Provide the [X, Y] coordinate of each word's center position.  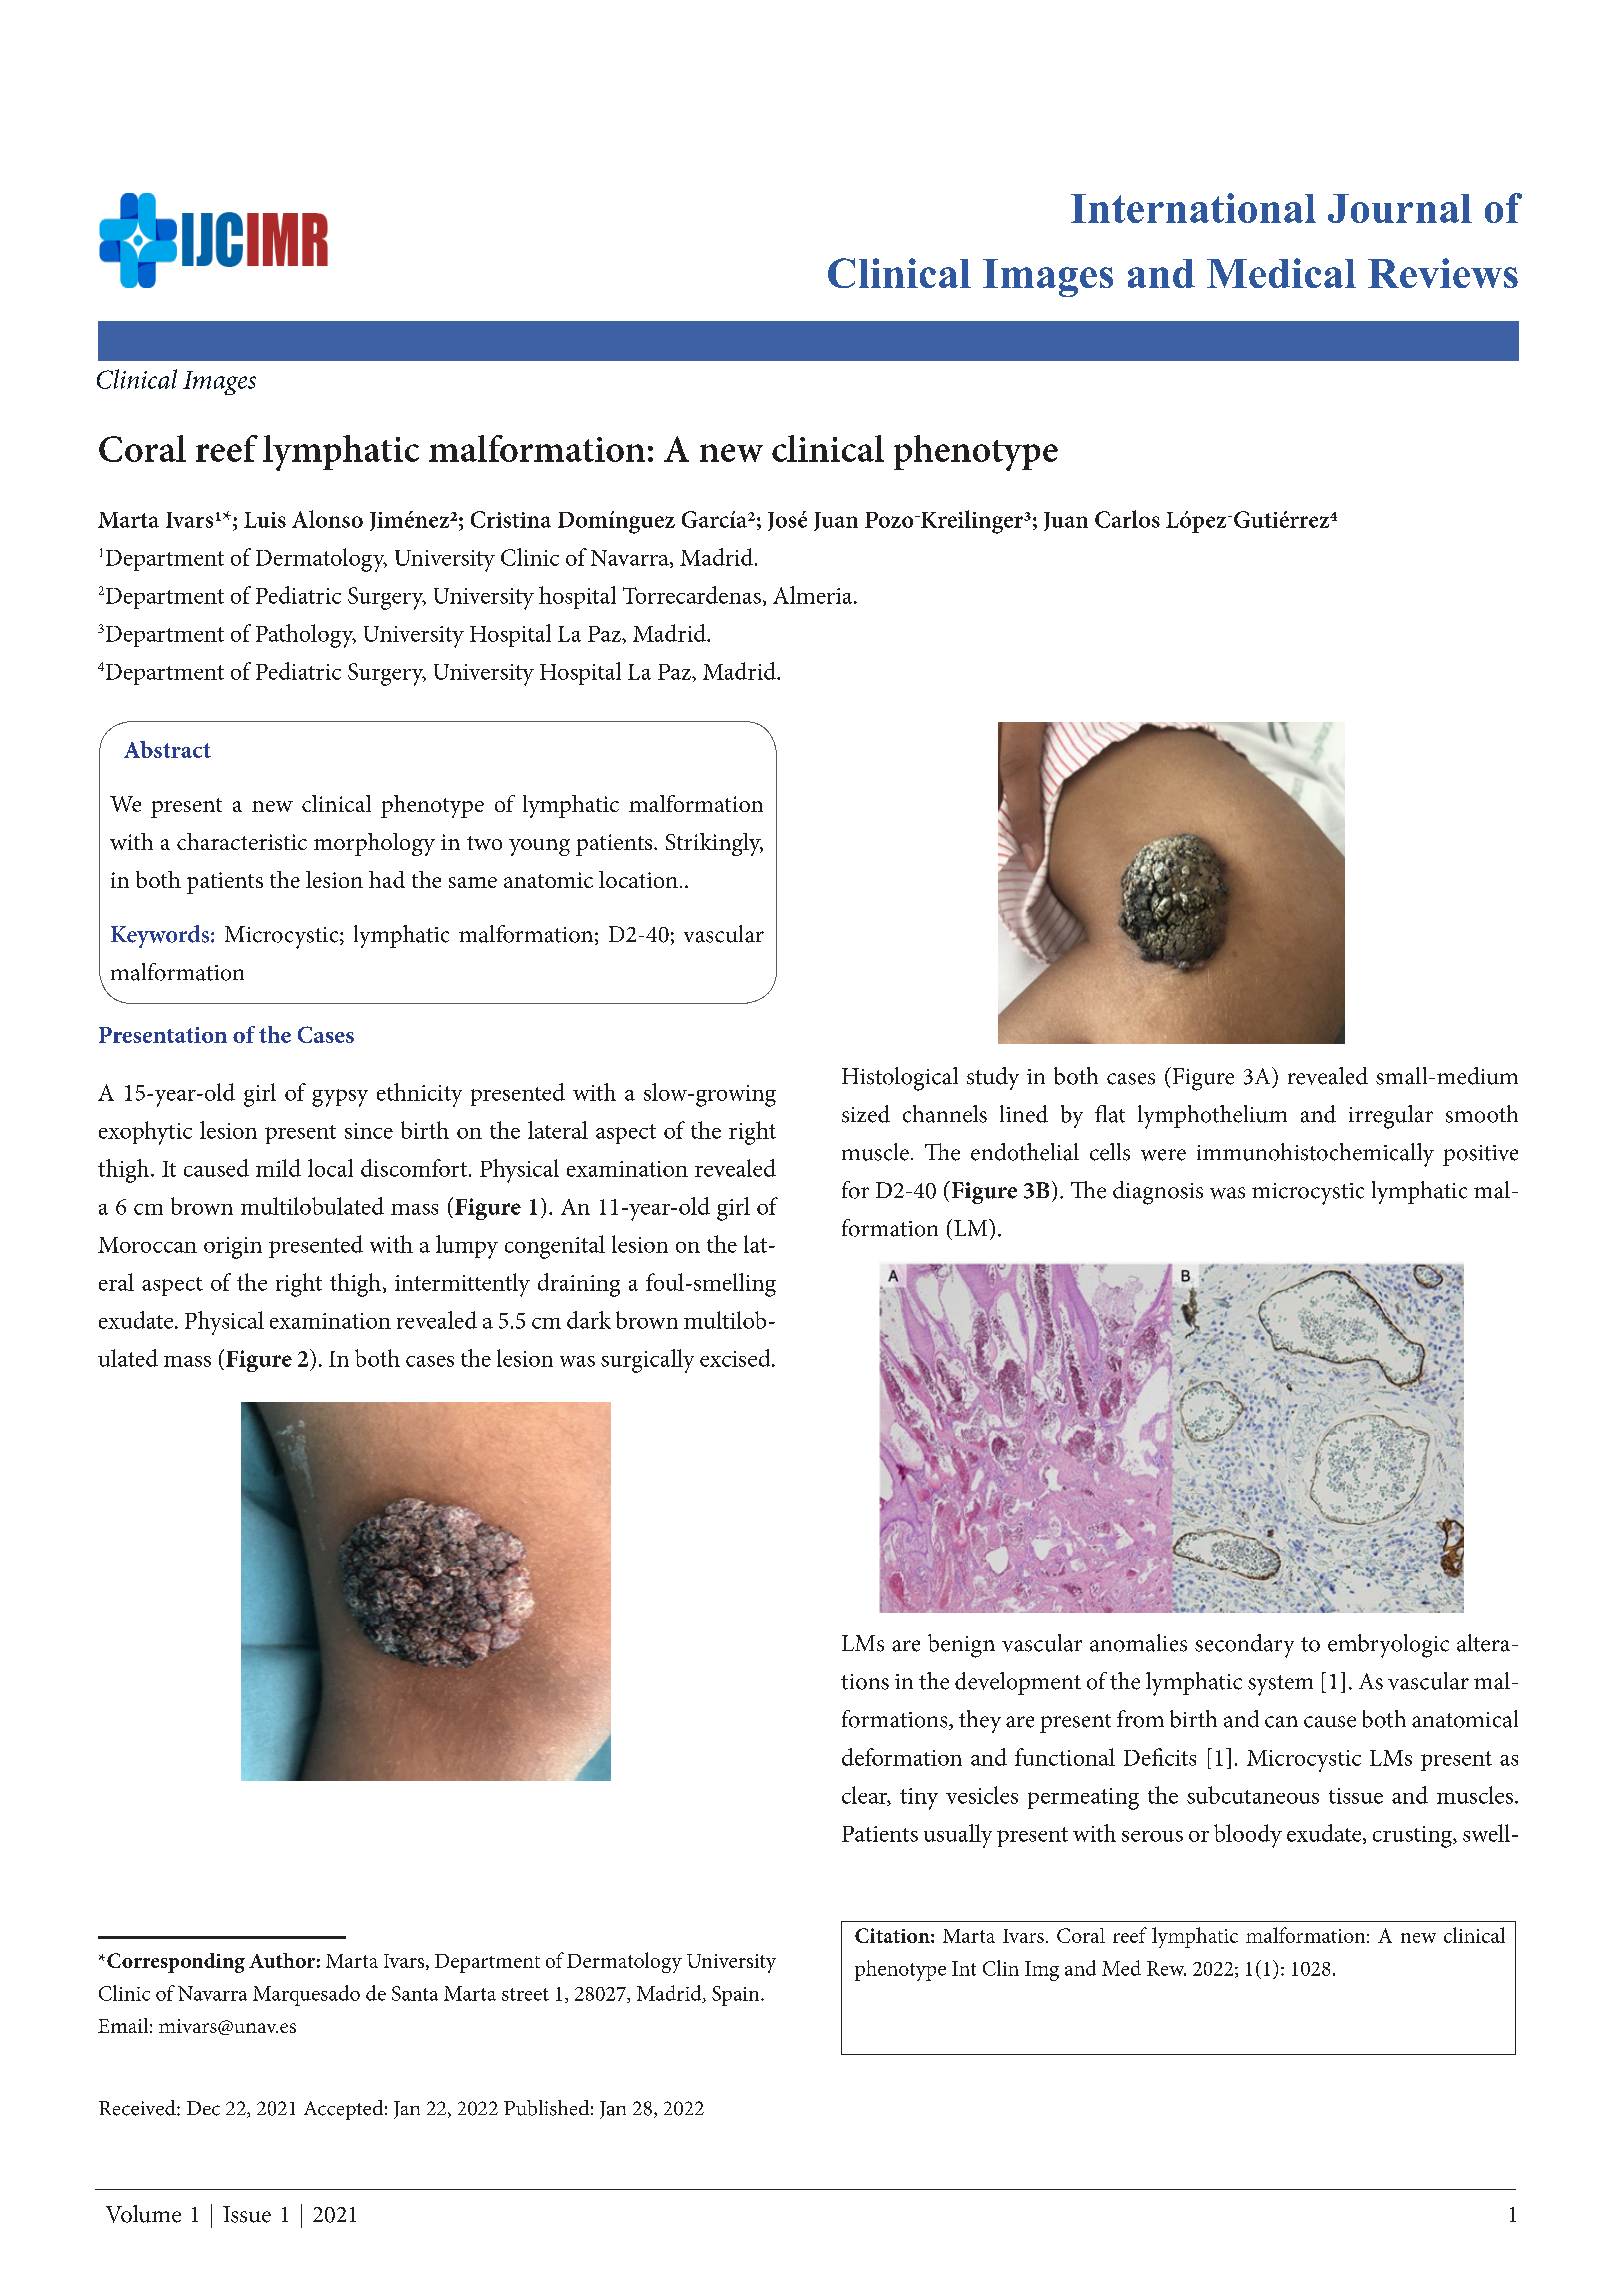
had [387, 879]
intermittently [462, 1285]
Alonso [327, 519]
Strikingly [714, 844]
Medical [1281, 273]
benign [961, 1646]
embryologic [1388, 1646]
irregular [1391, 1117]
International [1193, 208]
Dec [203, 2108]
